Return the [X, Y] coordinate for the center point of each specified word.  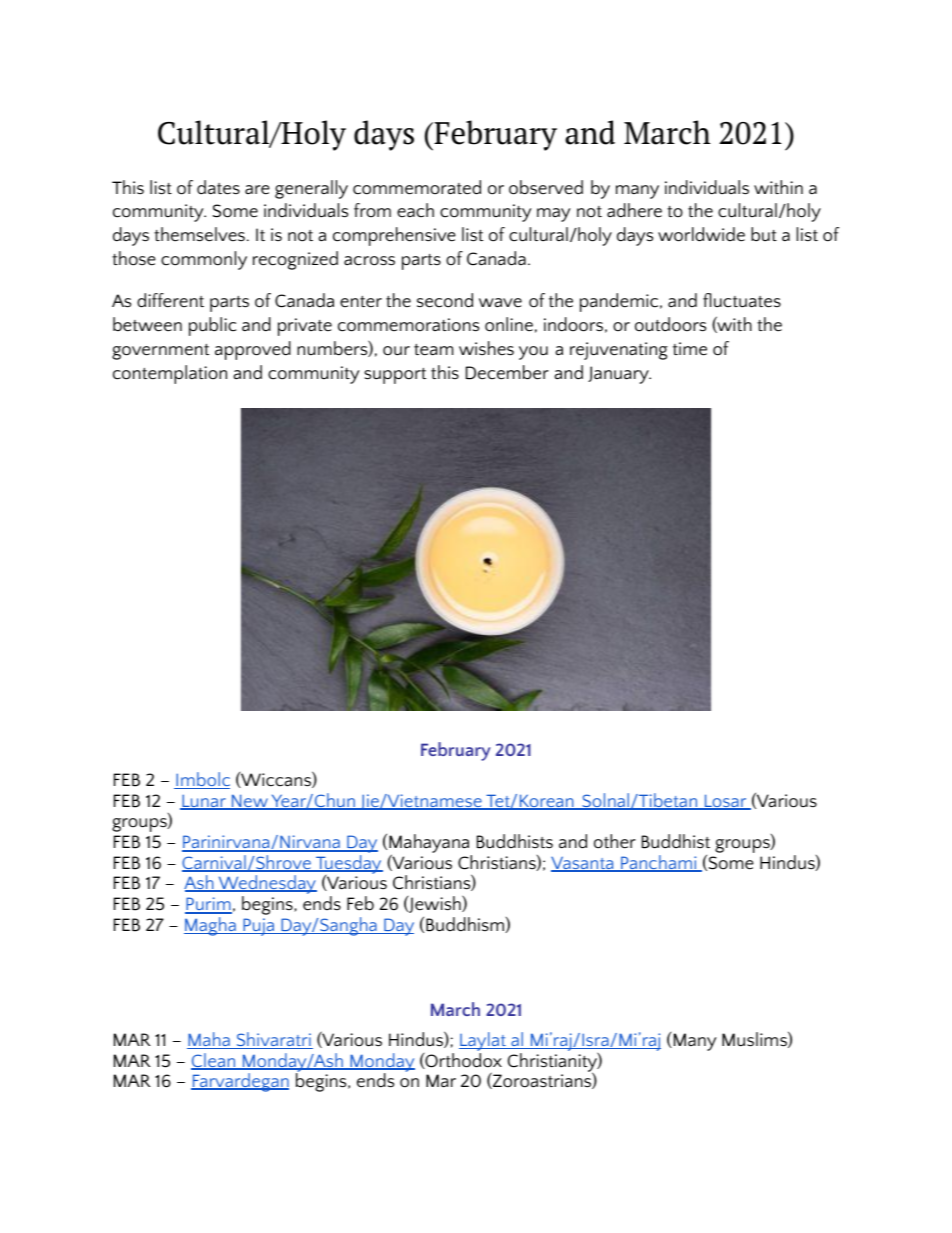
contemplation [170, 374]
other [615, 841]
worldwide [701, 234]
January [619, 375]
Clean [214, 1061]
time [690, 349]
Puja [258, 927]
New [250, 802]
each [415, 210]
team [433, 350]
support [395, 376]
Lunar [204, 802]
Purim [208, 905]
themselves [199, 234]
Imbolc [202, 780]
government [160, 352]
